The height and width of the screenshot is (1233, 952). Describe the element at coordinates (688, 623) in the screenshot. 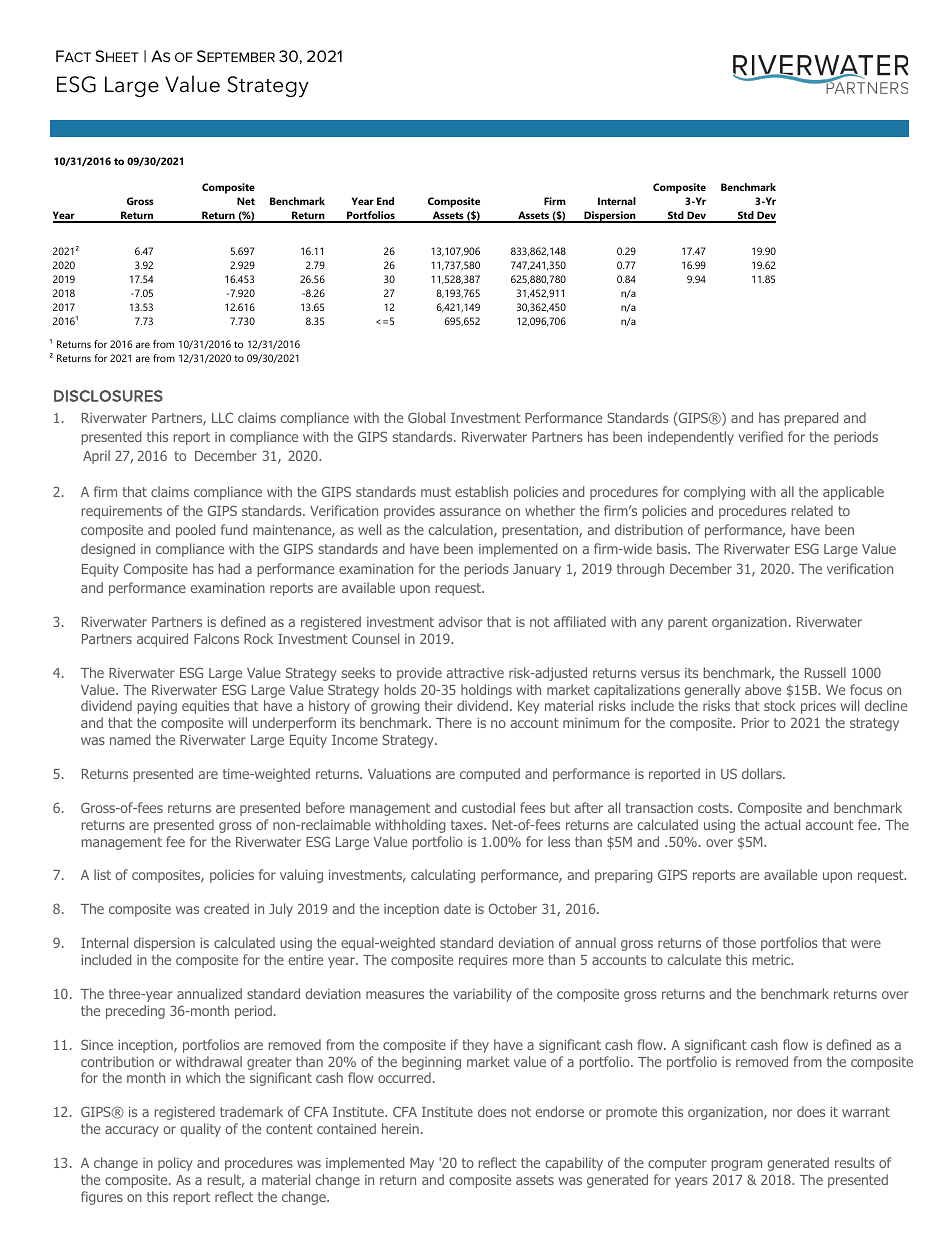

I see `parent` at that location.
